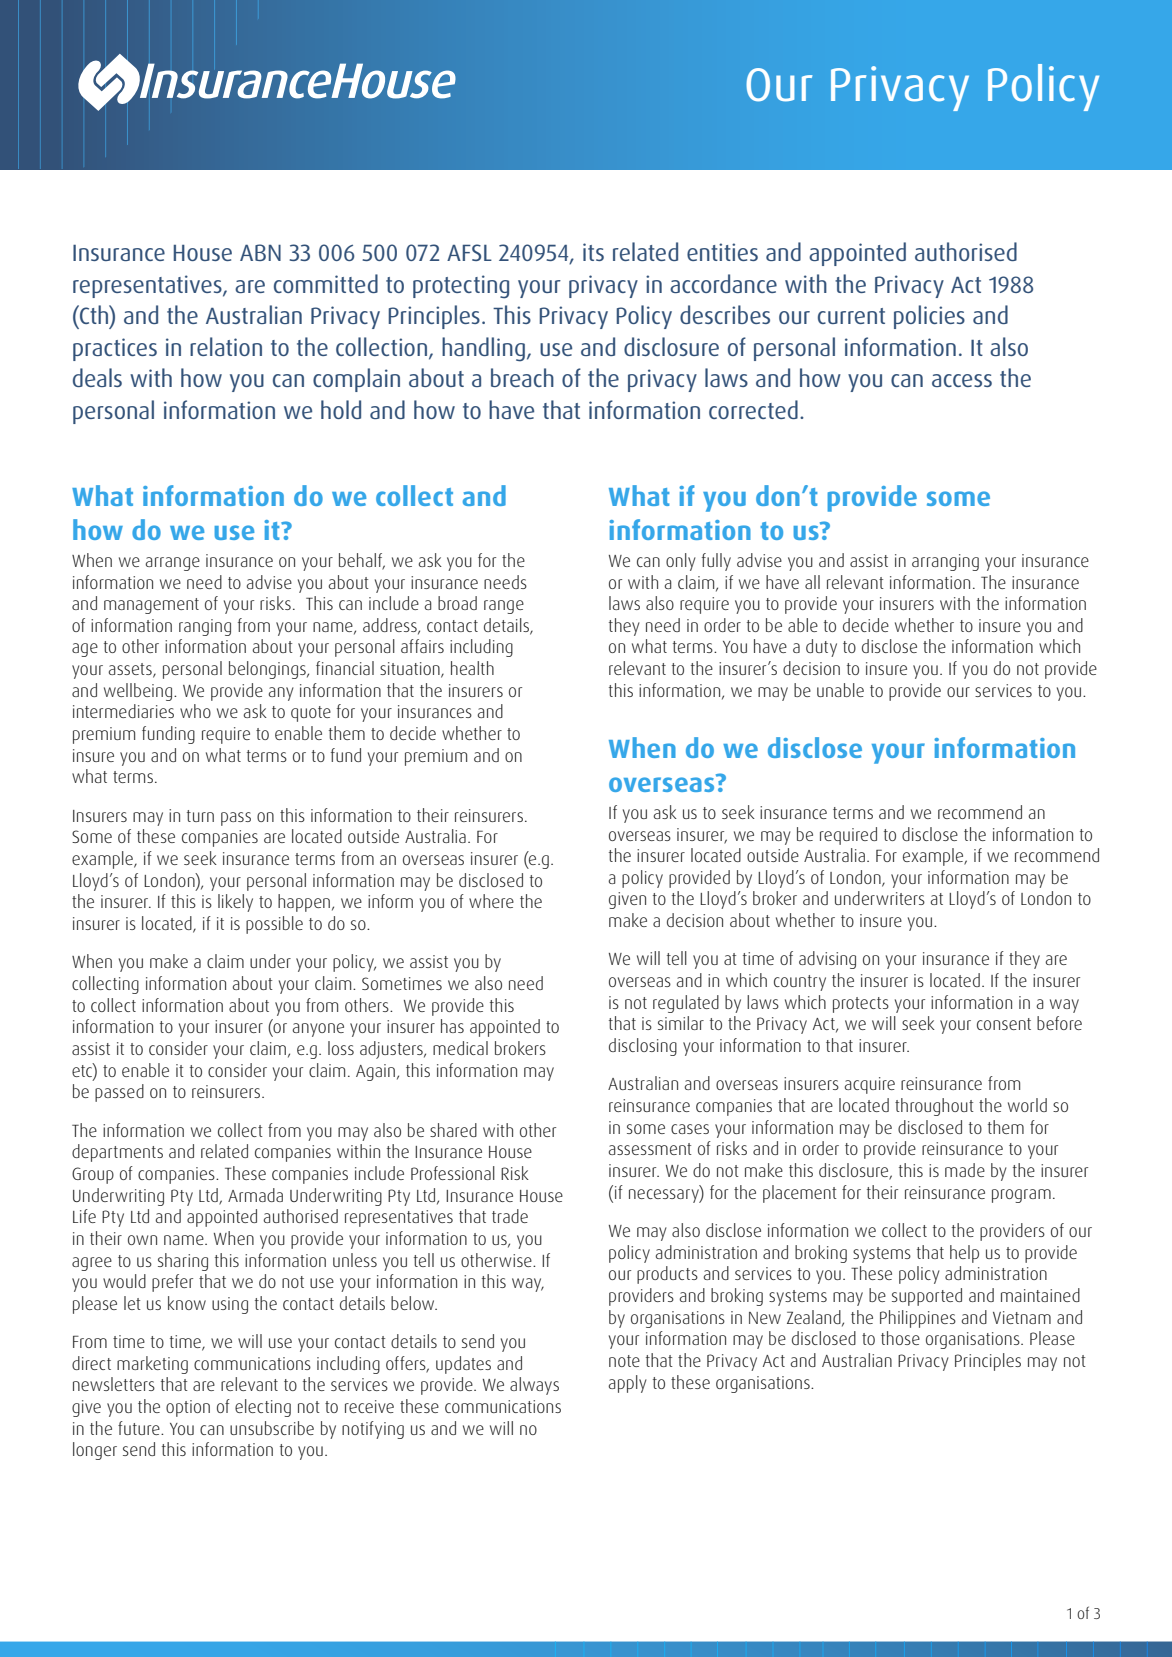 The image size is (1172, 1657). What do you see at coordinates (260, 252) in the screenshot?
I see `ABN` at bounding box center [260, 252].
